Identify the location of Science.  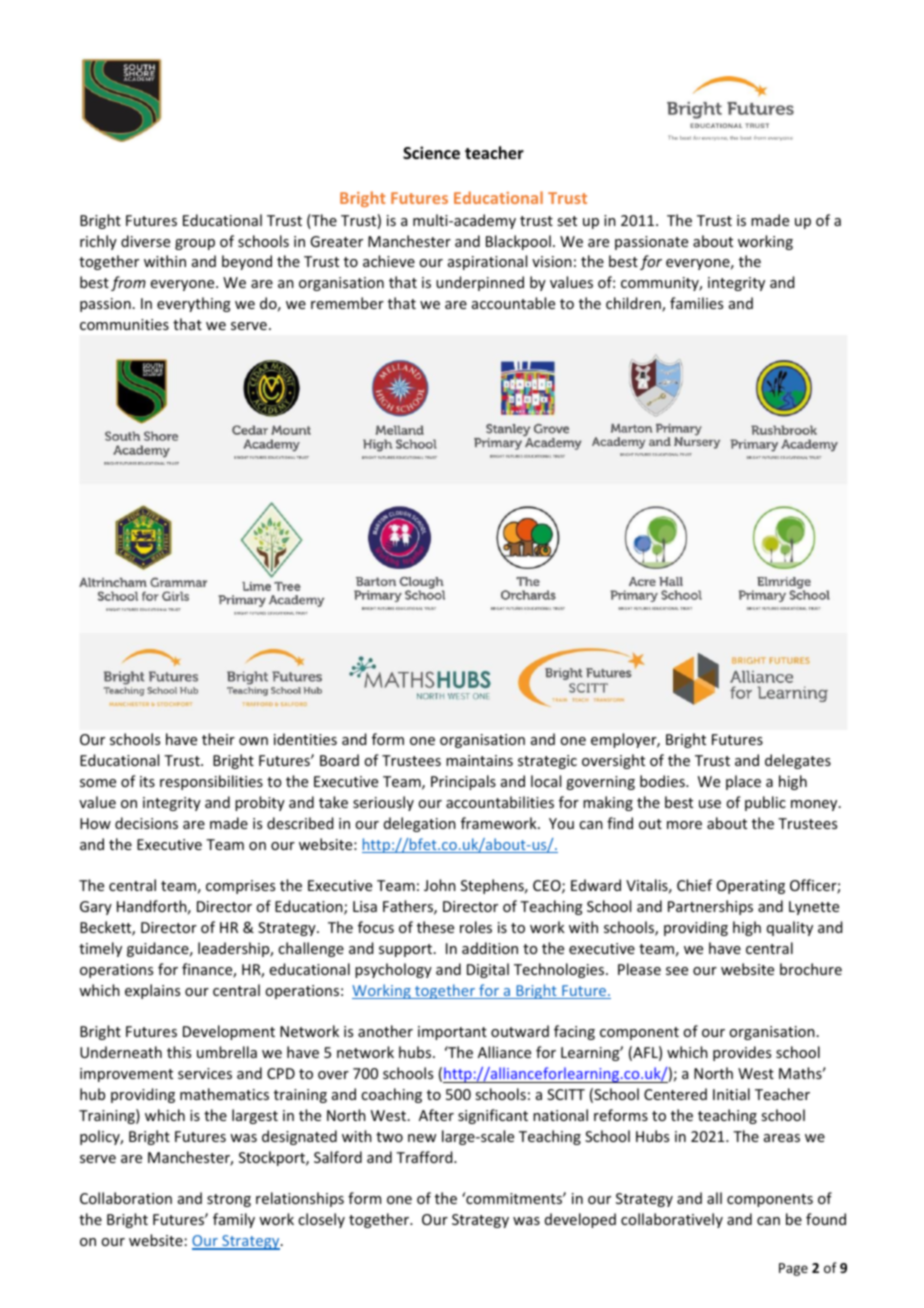
(431, 153).
